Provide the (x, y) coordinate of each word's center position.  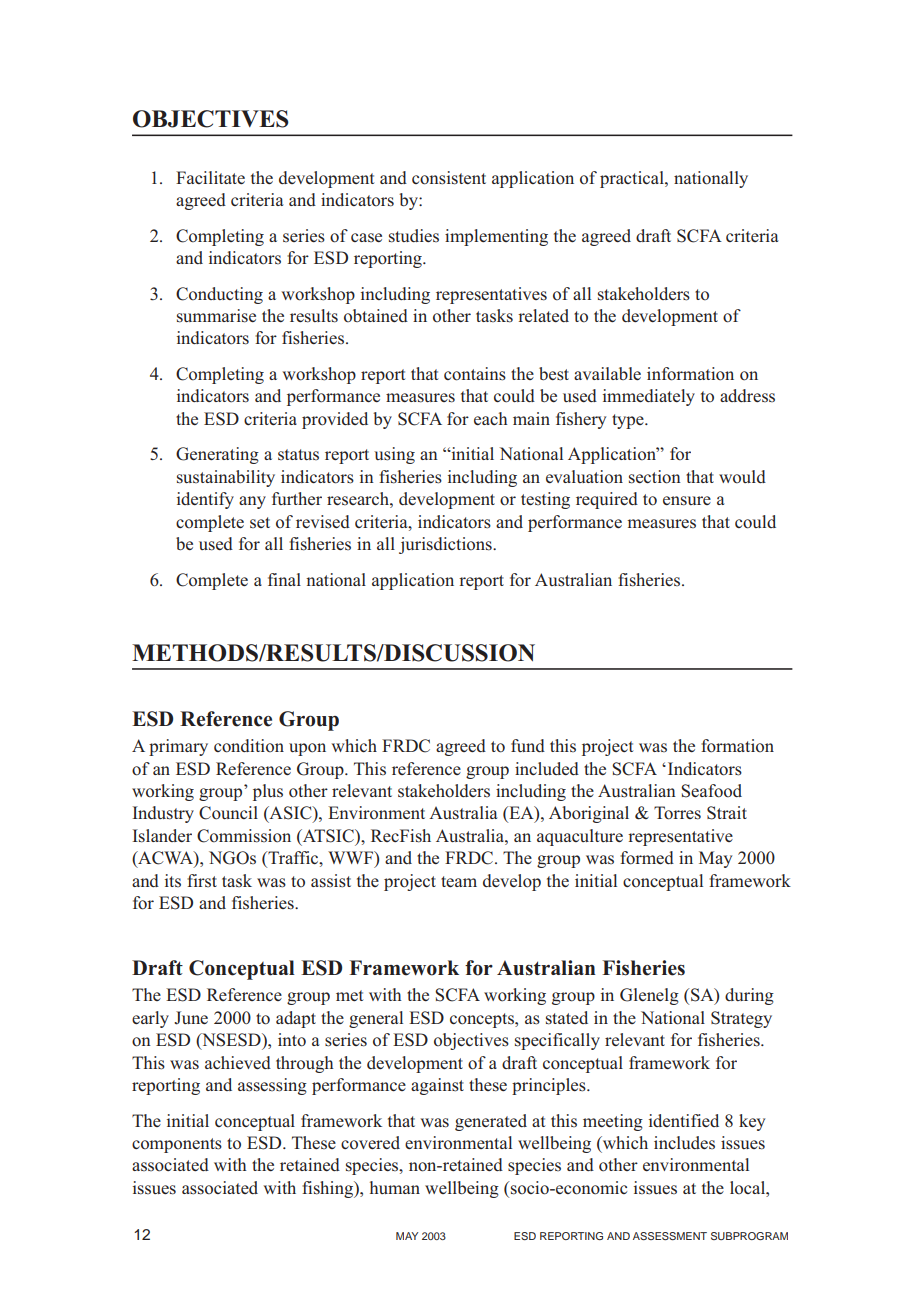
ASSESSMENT (670, 1236)
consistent (449, 178)
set (260, 522)
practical (633, 179)
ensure (687, 501)
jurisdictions (446, 545)
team (459, 881)
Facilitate (210, 177)
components (177, 1145)
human (395, 1187)
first (202, 880)
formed (647, 858)
